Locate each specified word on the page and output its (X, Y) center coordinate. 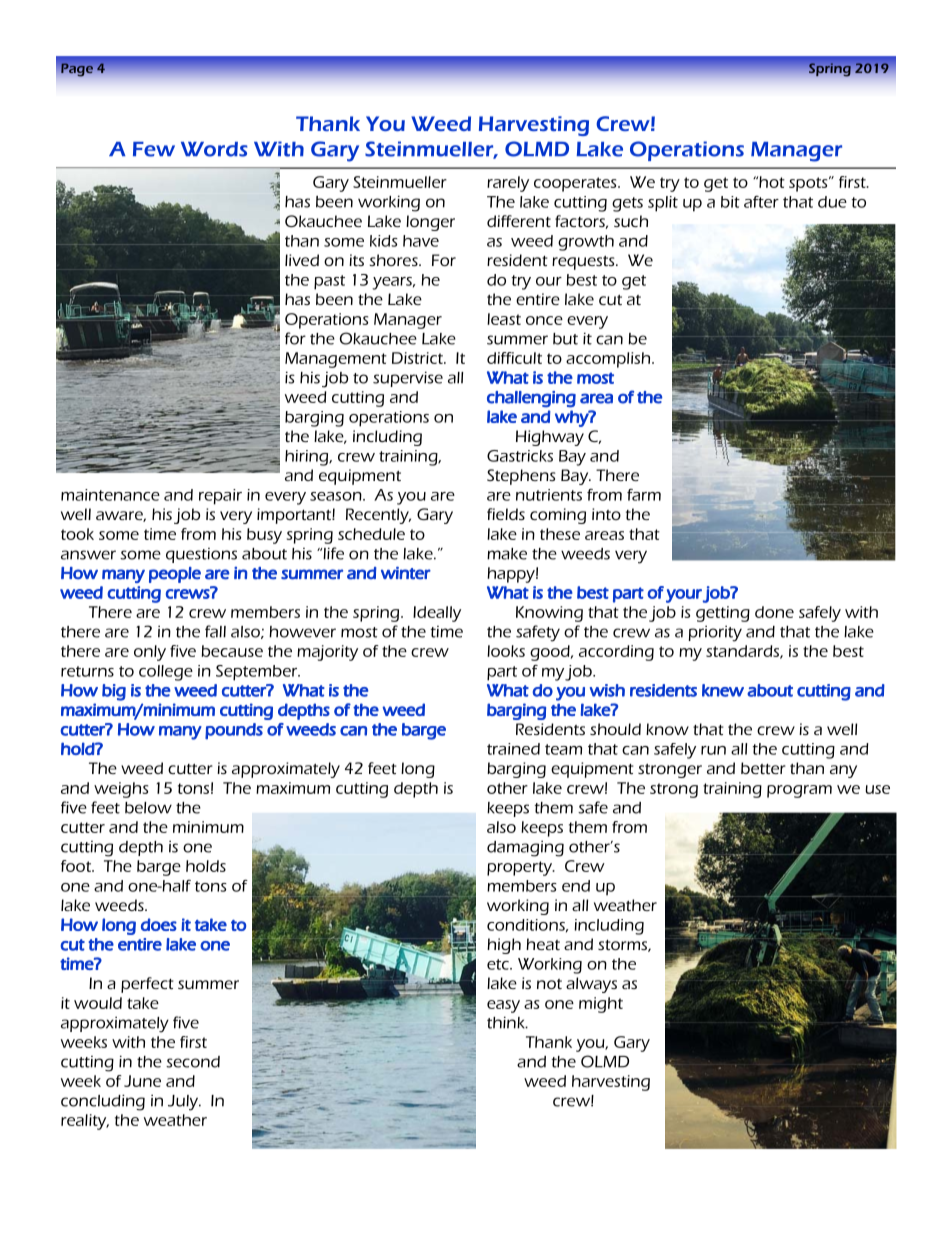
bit (730, 202)
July (184, 1103)
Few (154, 149)
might (601, 1005)
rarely (508, 184)
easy (503, 1006)
